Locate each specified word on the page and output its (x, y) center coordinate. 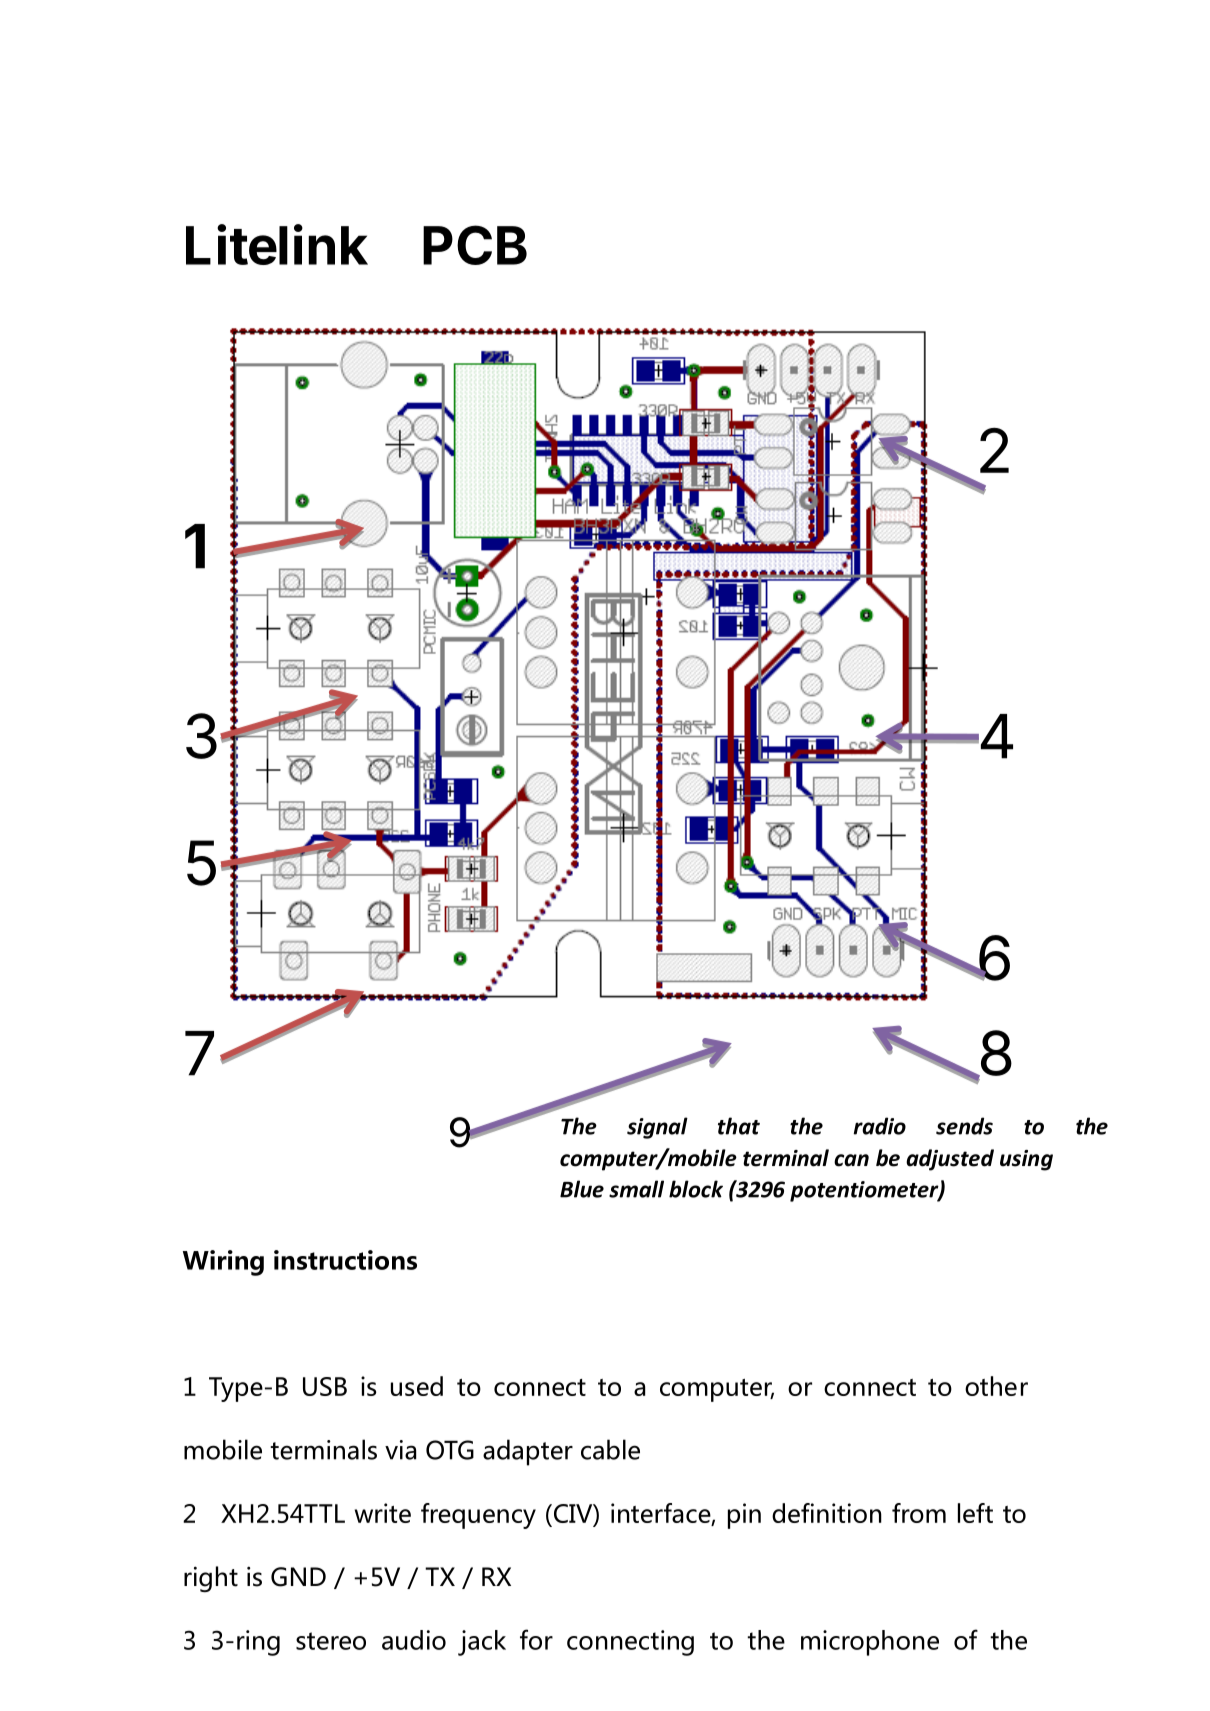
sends (964, 1126)
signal (657, 1128)
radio (879, 1126)
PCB (475, 245)
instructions (345, 1260)
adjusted (950, 1160)
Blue (582, 1189)
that (739, 1126)
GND (298, 1577)
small (636, 1189)
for (536, 1639)
